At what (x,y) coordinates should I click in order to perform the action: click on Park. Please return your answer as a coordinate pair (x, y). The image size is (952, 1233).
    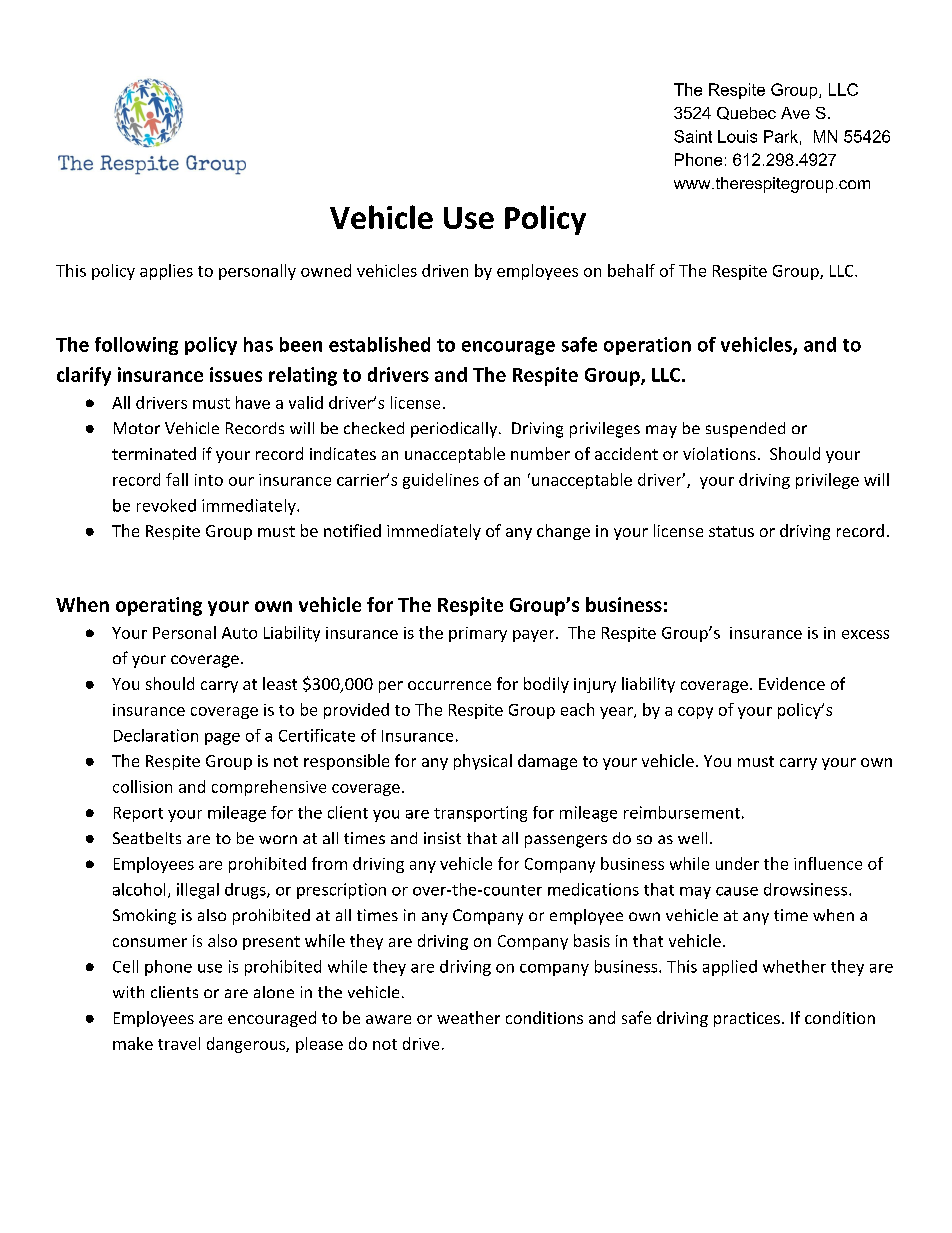
    Looking at the image, I should click on (781, 136).
